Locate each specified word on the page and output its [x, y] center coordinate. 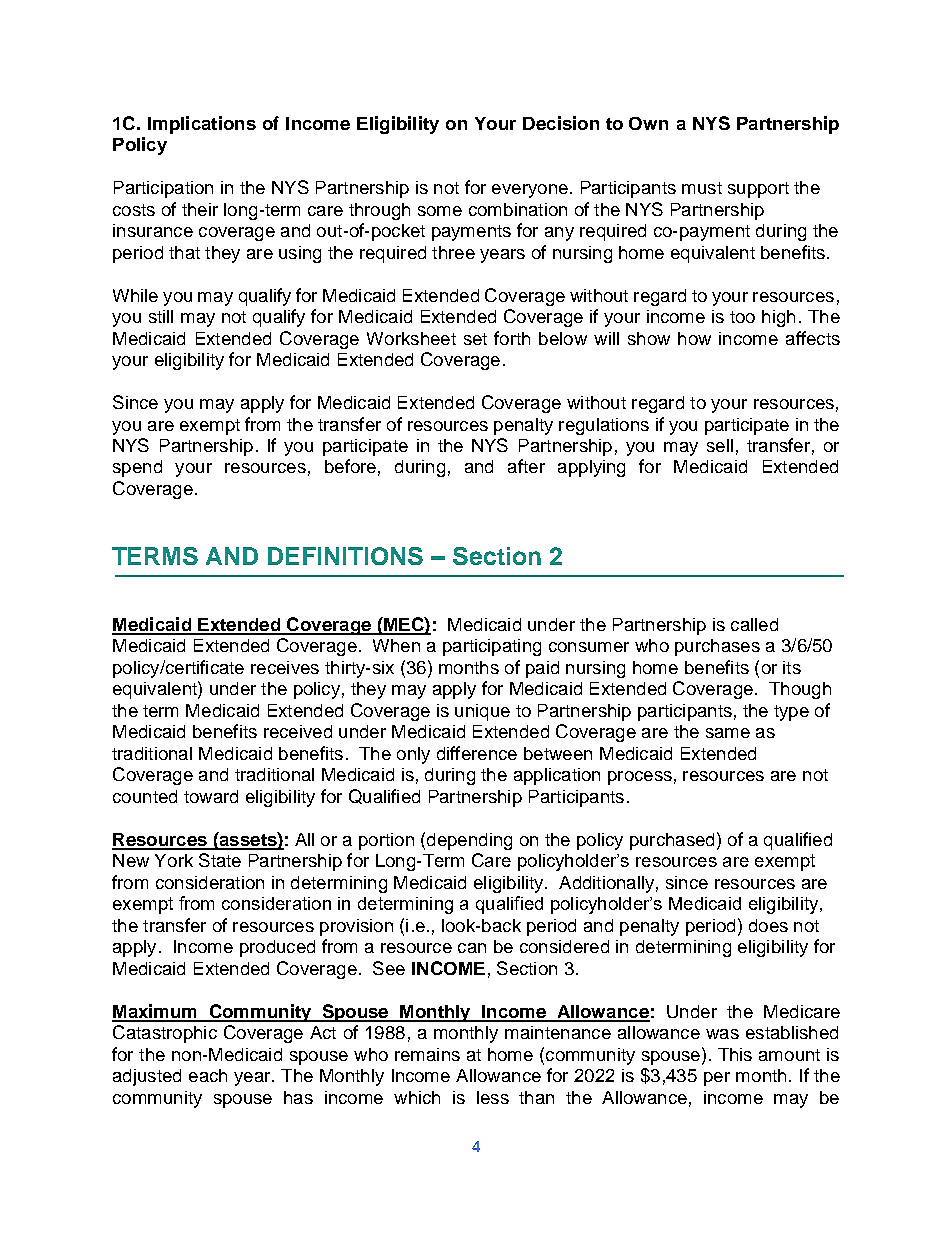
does [768, 925]
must [702, 188]
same [728, 733]
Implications [202, 125]
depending [469, 841]
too [742, 317]
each [208, 1075]
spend [137, 468]
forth [512, 338]
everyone [530, 191]
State [220, 860]
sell [720, 445]
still [161, 316]
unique [482, 712]
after [526, 466]
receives [285, 667]
